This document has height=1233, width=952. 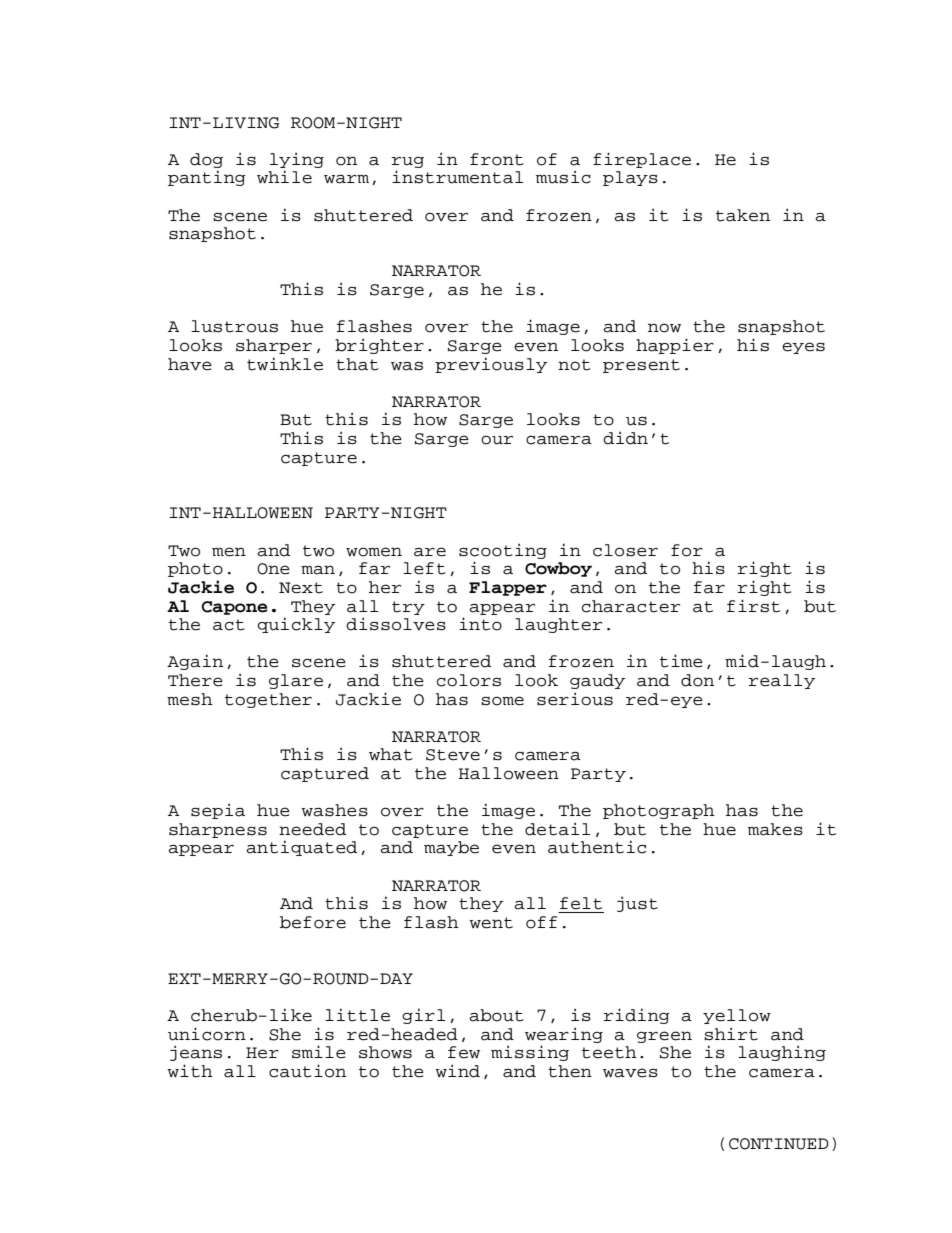 What do you see at coordinates (681, 661) in the document?
I see `time` at bounding box center [681, 661].
